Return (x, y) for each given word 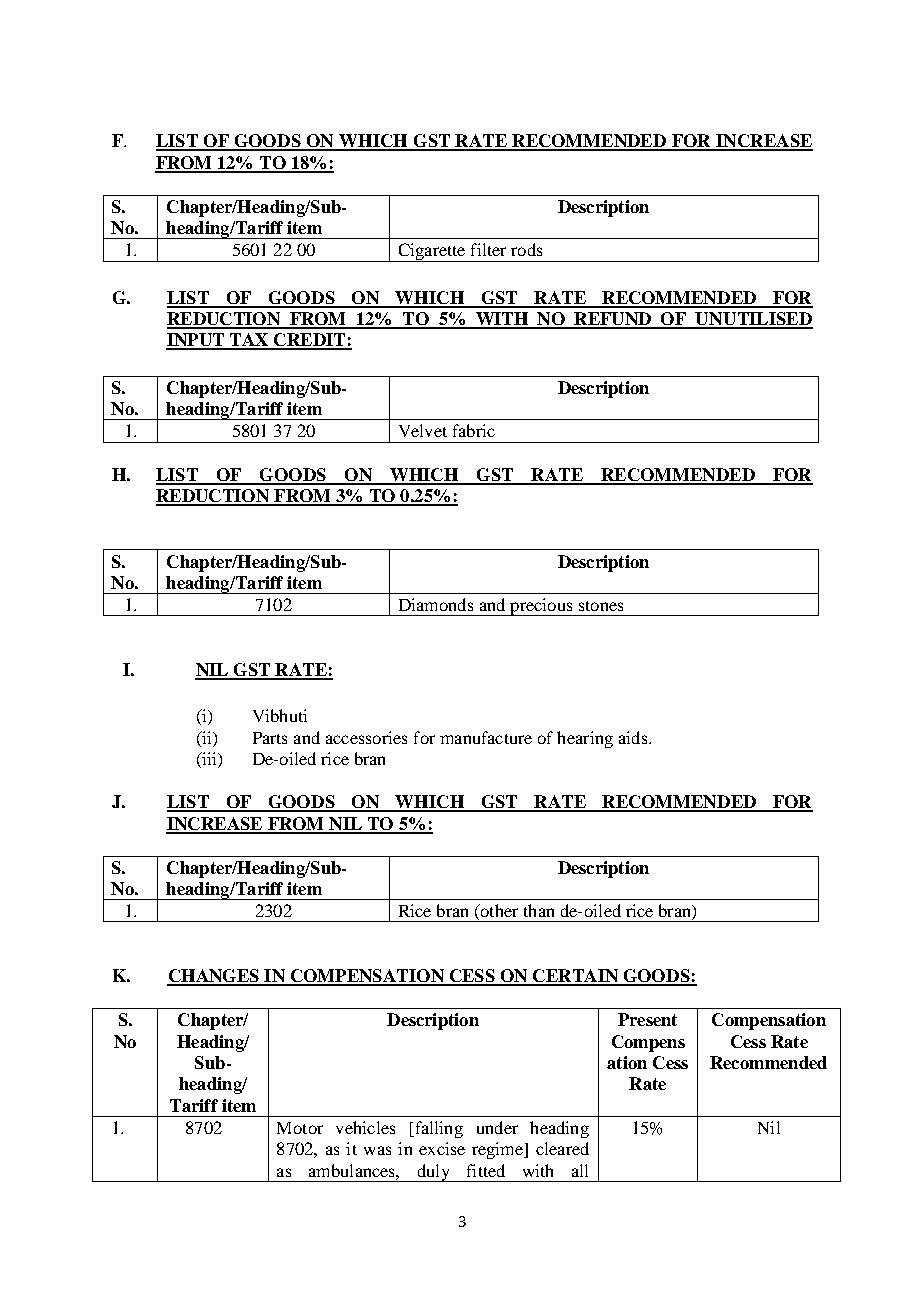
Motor (300, 1128)
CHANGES (214, 977)
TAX (249, 341)
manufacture (486, 737)
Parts (270, 738)
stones (601, 606)
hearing (585, 739)
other (498, 910)
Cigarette (432, 252)
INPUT (196, 341)
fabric (474, 430)
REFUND (613, 320)
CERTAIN (575, 977)
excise (442, 1148)
